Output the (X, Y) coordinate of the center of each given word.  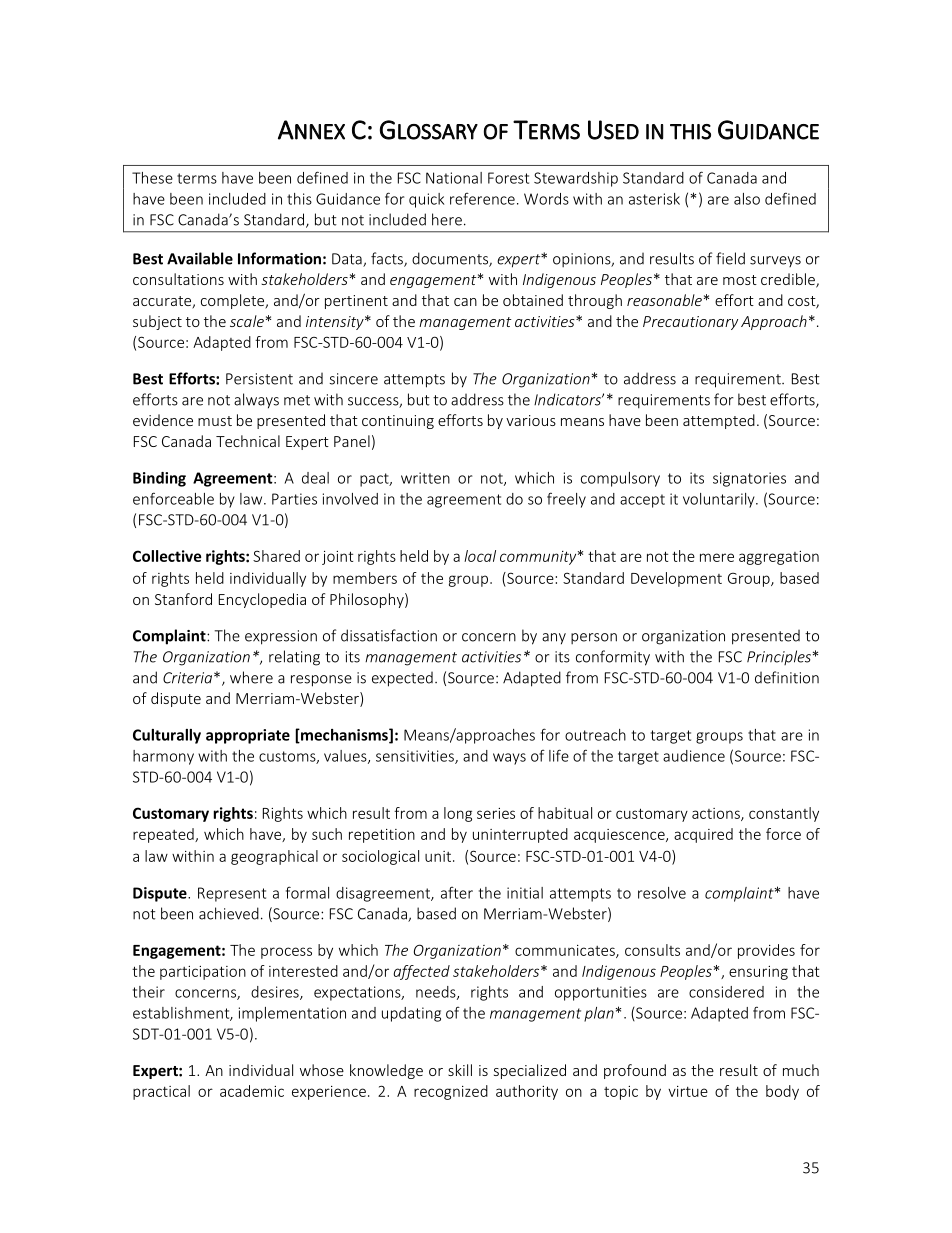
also (747, 199)
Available (200, 258)
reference (482, 199)
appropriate (248, 736)
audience (694, 756)
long (458, 814)
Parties (294, 499)
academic (252, 1091)
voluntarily (720, 500)
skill (460, 1070)
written (425, 478)
